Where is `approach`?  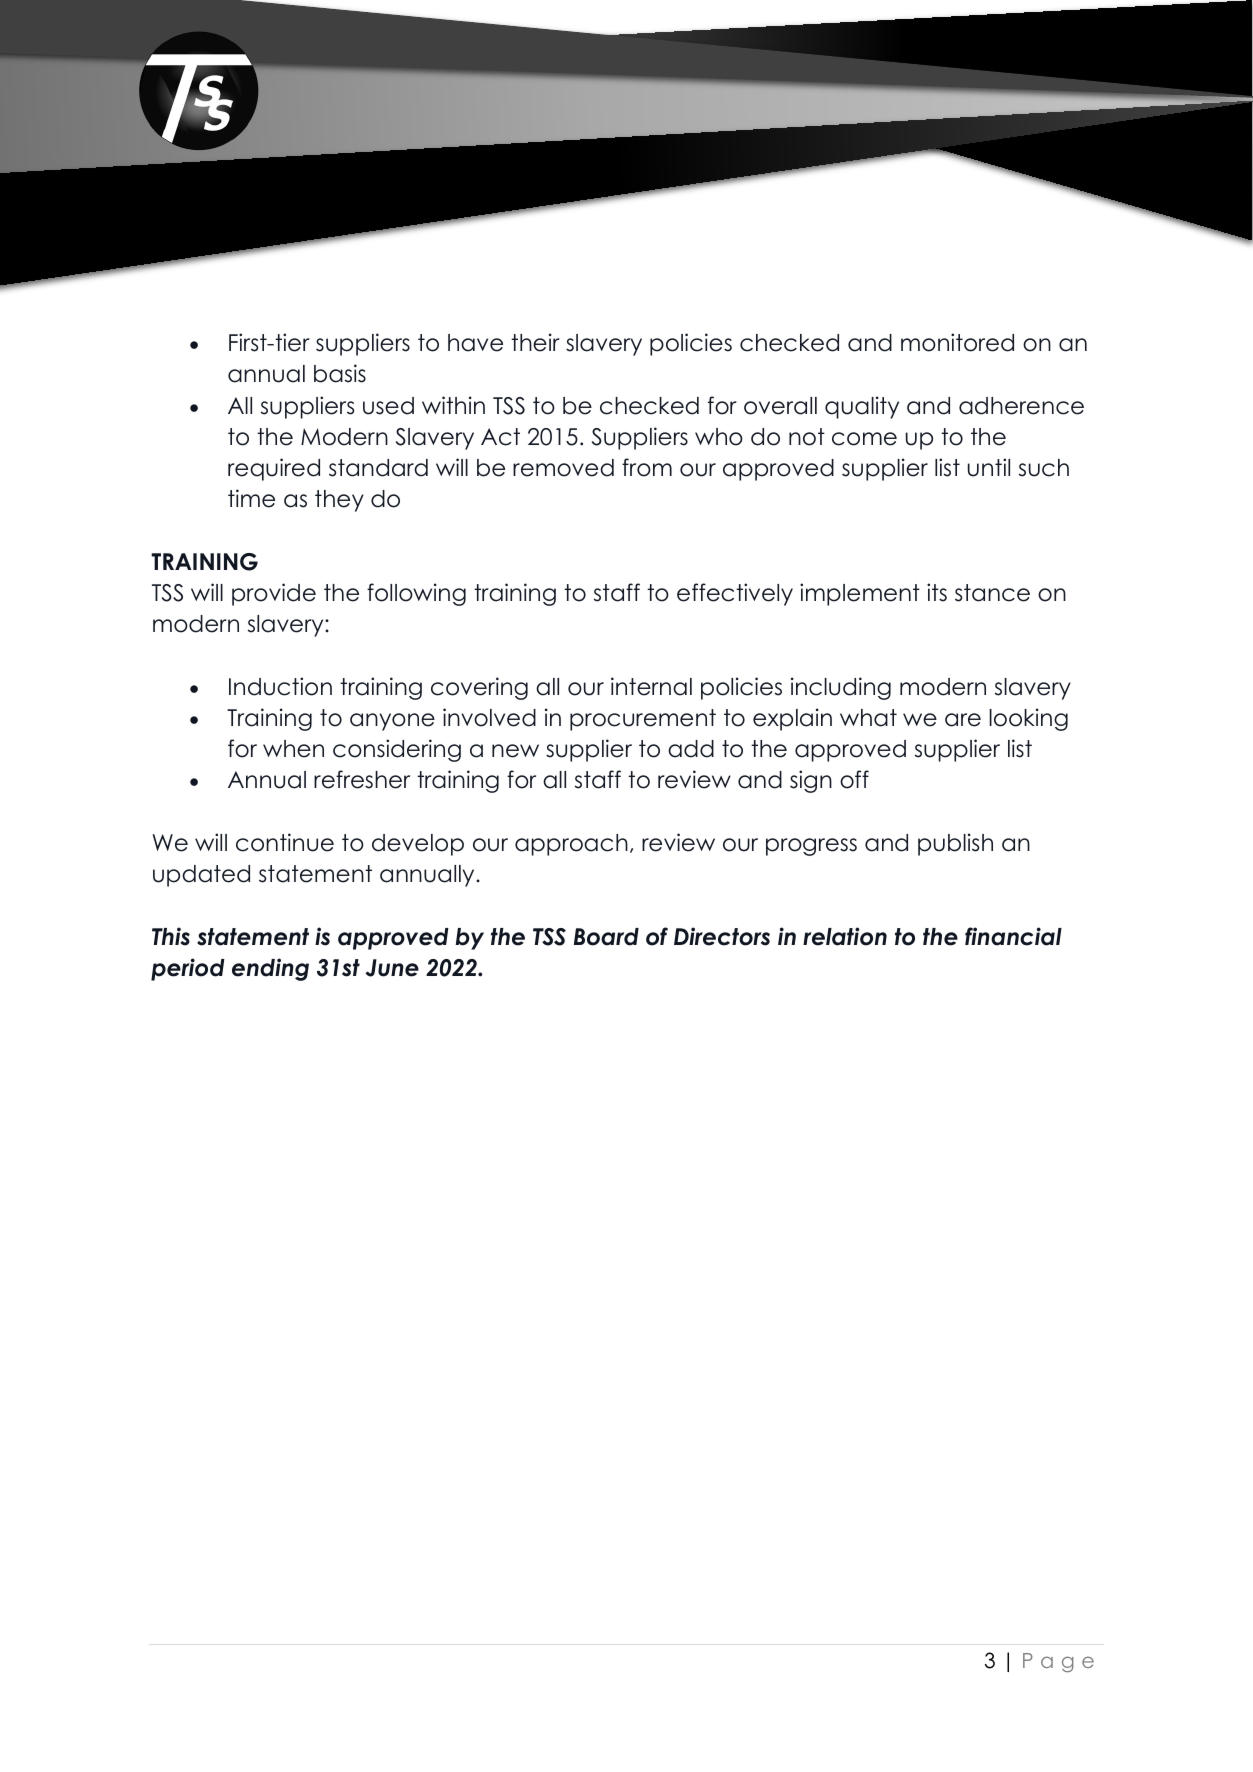 approach is located at coordinates (571, 845).
